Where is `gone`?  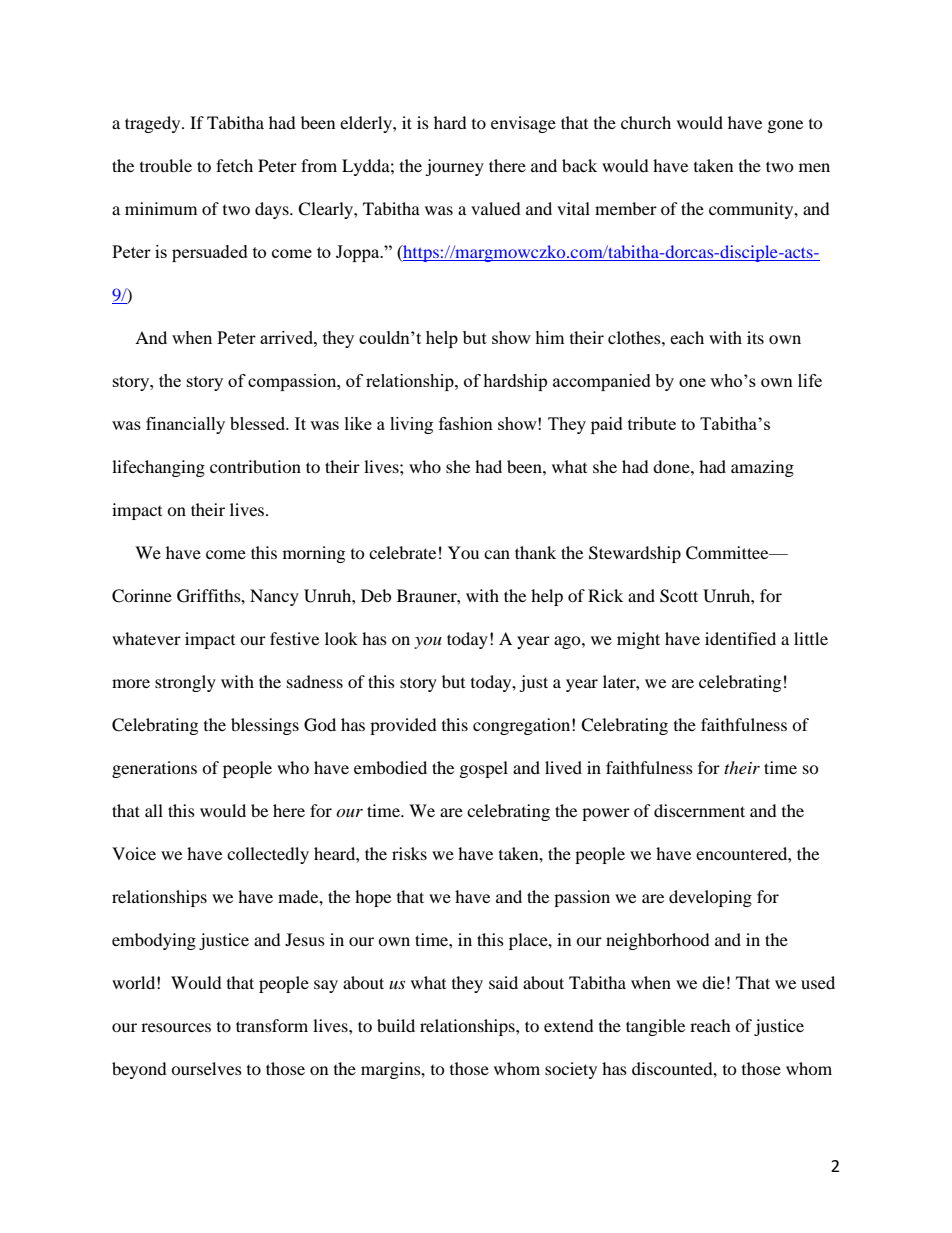 gone is located at coordinates (785, 126).
